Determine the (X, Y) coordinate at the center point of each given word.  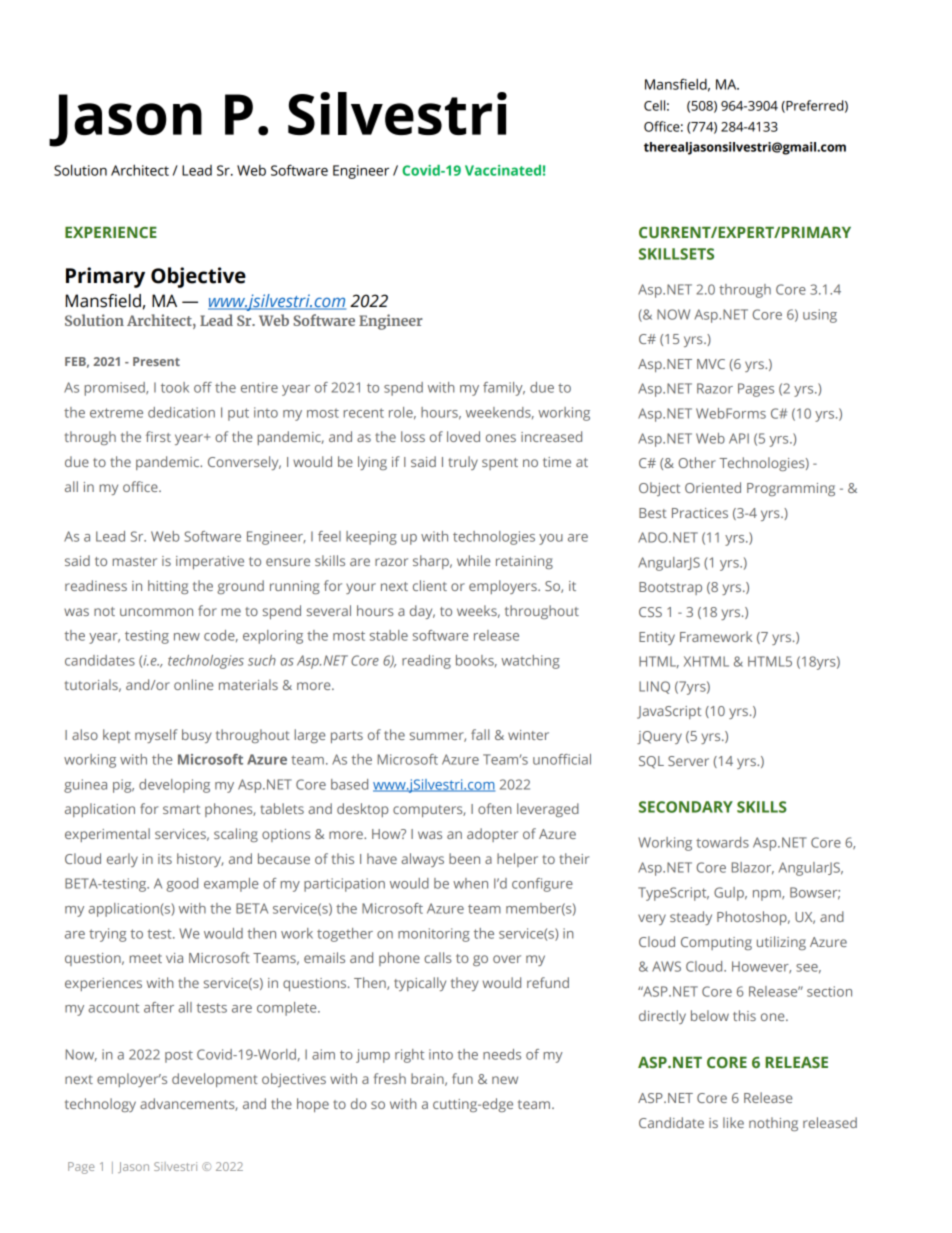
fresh (390, 1078)
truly (463, 463)
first (158, 436)
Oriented (713, 487)
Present (156, 361)
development (215, 1080)
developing (174, 786)
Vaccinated (503, 170)
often (494, 808)
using (820, 316)
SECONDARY (686, 807)
